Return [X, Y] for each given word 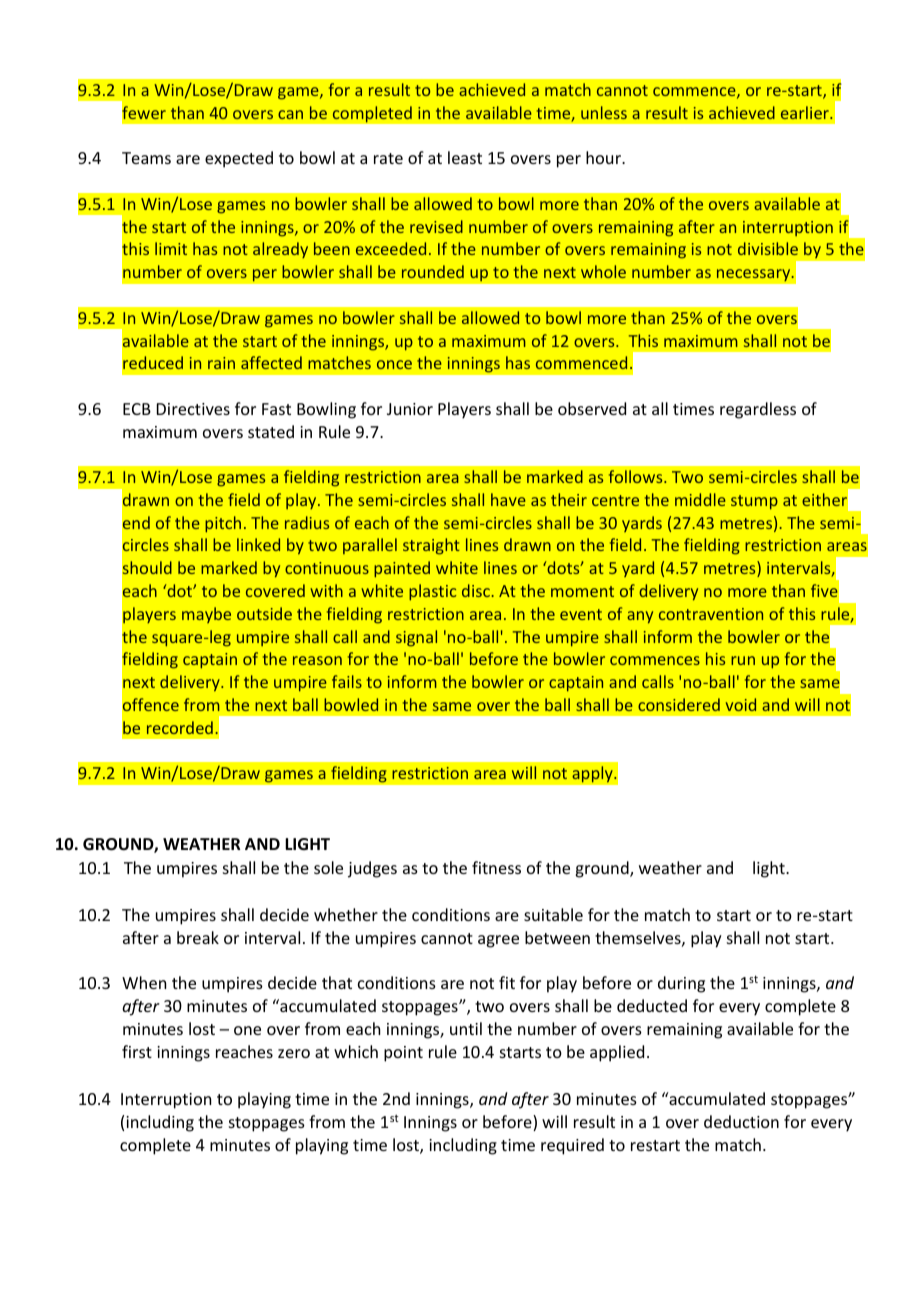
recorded [180, 727]
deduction [741, 1121]
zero [294, 1053]
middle [700, 499]
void [741, 704]
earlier [806, 112]
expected [239, 159]
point [403, 1054]
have [508, 499]
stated [271, 431]
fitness [496, 867]
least [465, 157]
